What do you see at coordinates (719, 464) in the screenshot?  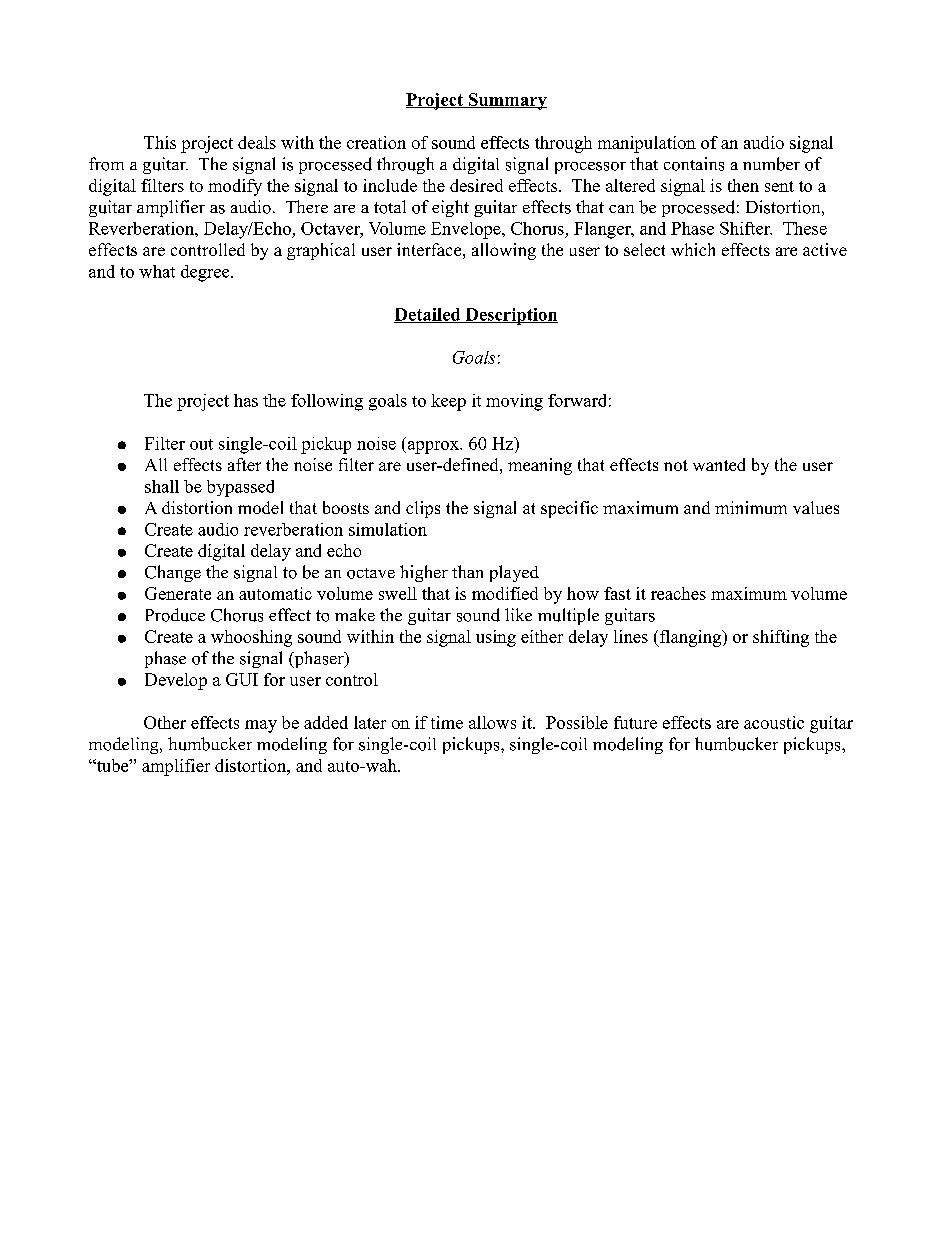 I see `wanted` at bounding box center [719, 464].
